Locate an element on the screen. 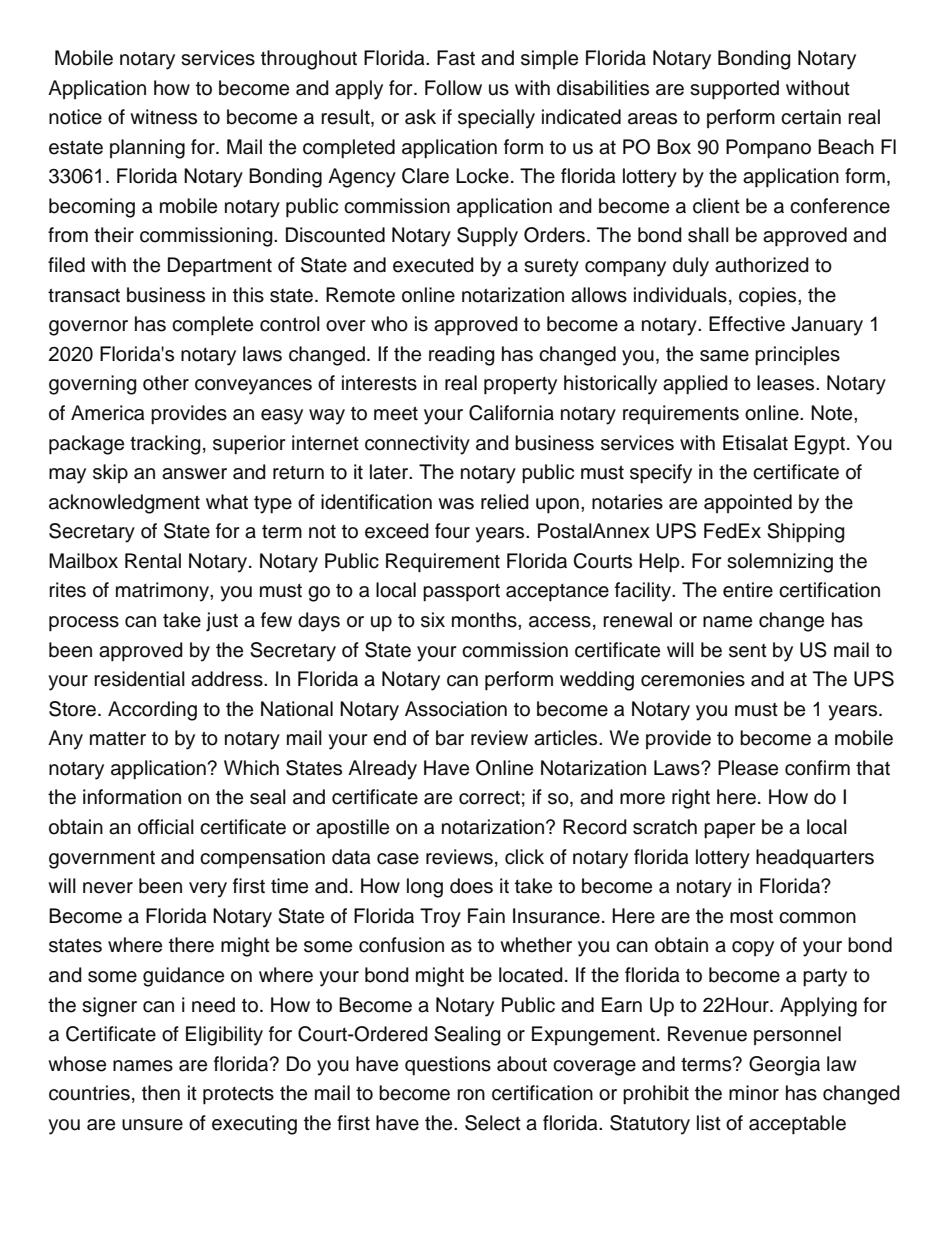  headquarters is located at coordinates (815, 859).
